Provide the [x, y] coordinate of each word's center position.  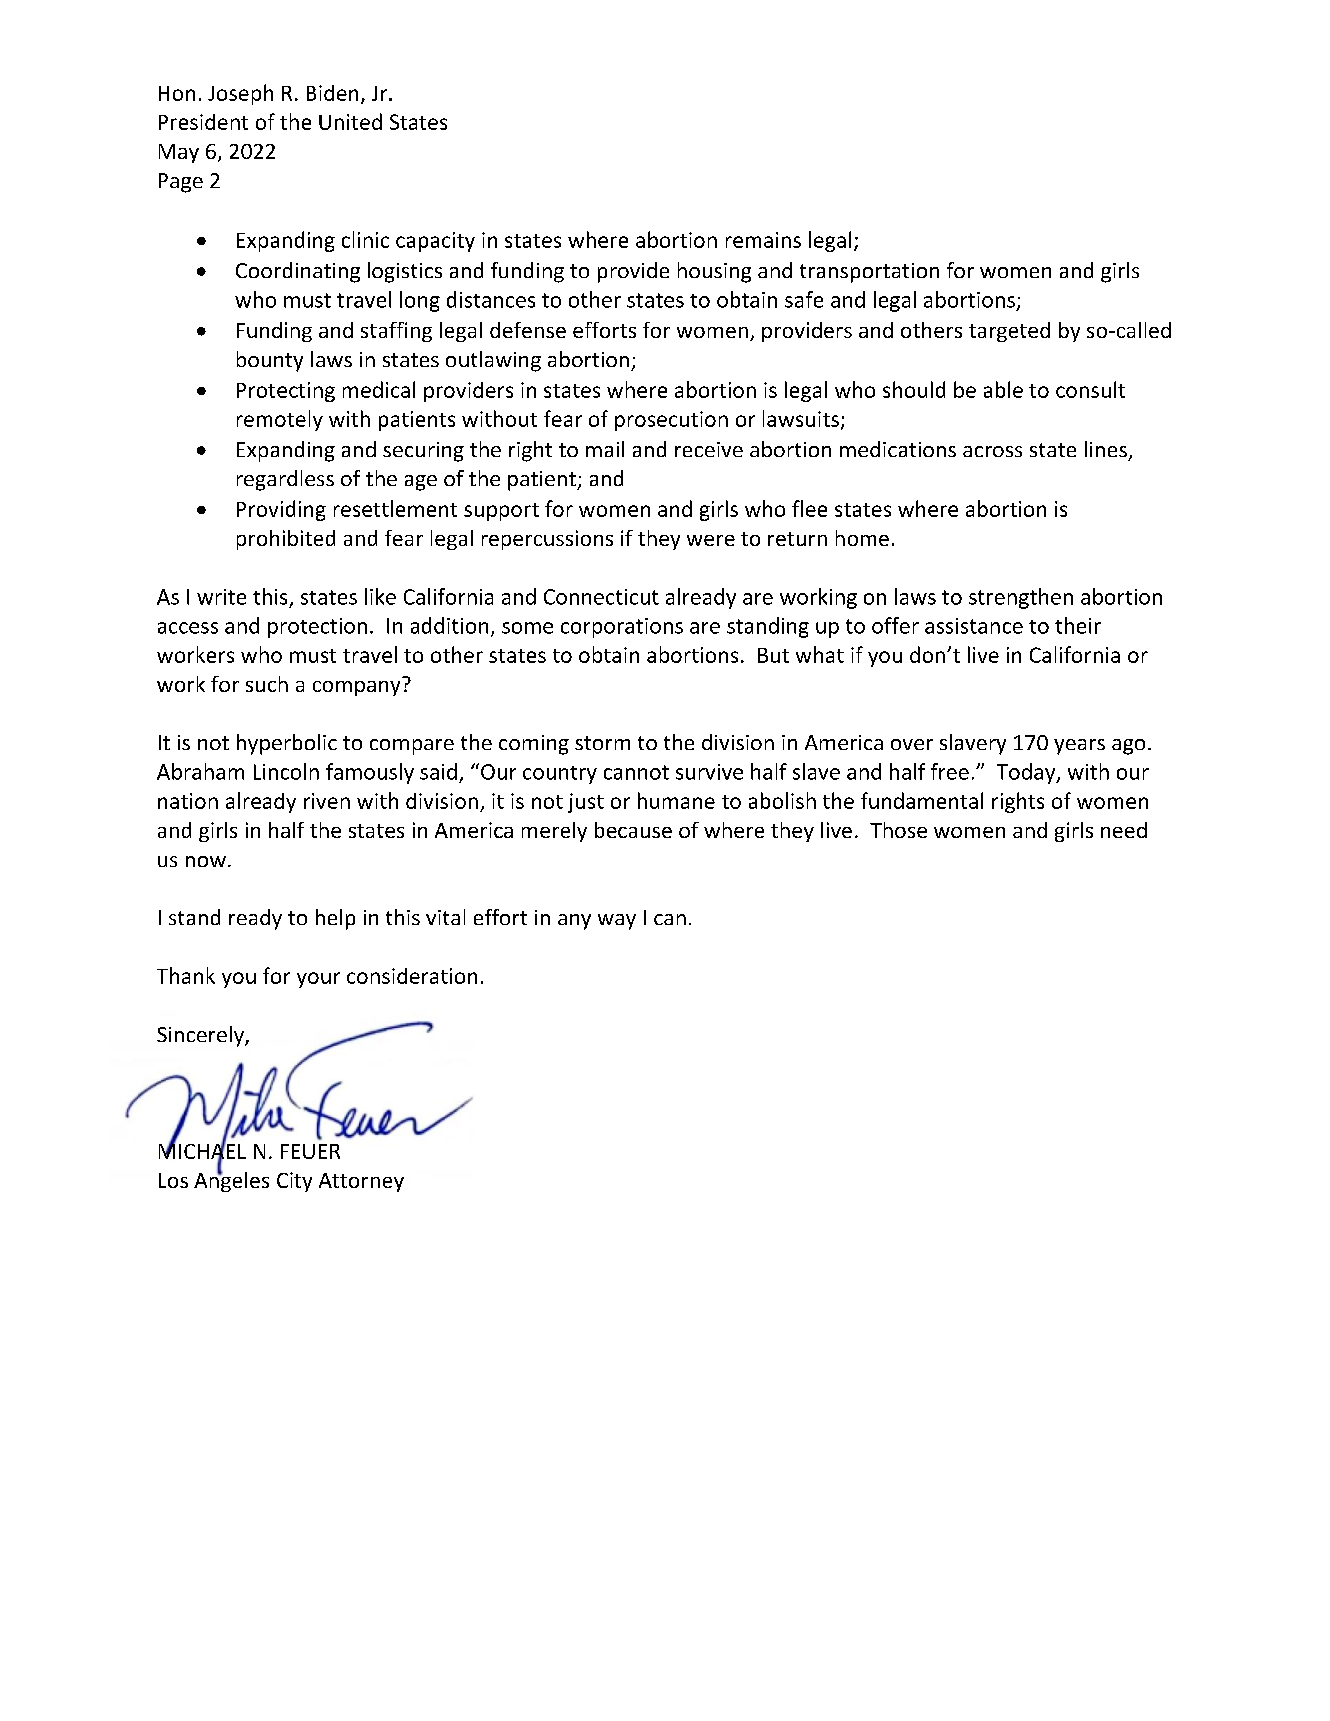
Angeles [231, 1180]
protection [317, 628]
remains [763, 240]
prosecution [671, 421]
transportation [869, 273]
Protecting [286, 392]
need [1124, 830]
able [1003, 389]
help [335, 919]
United [350, 121]
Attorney [361, 1182]
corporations [622, 628]
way [617, 922]
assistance [974, 626]
